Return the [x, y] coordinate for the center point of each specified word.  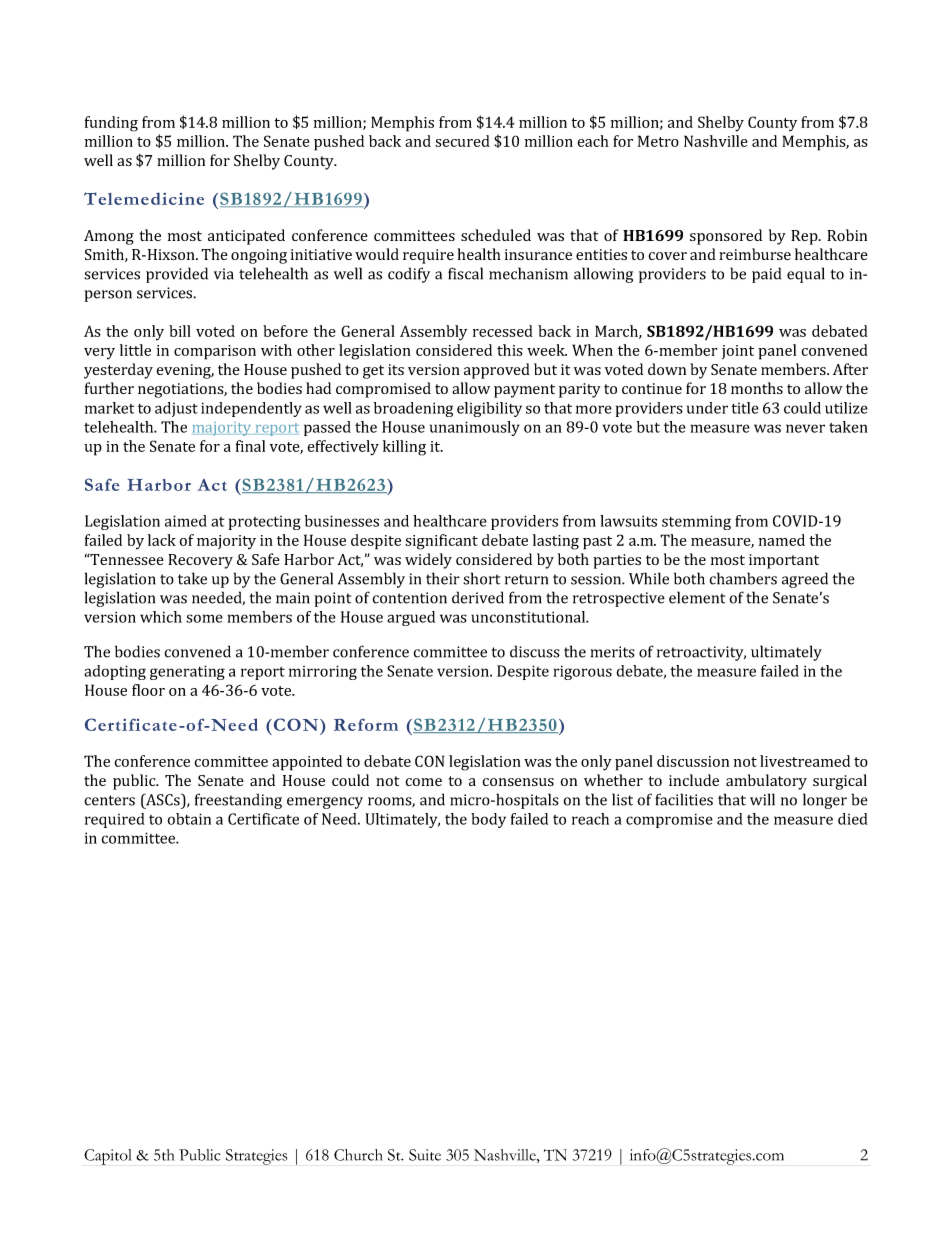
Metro [658, 141]
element [697, 597]
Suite [425, 1155]
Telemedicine [144, 198]
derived [478, 597]
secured [462, 141]
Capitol [108, 1157]
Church [358, 1155]
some [204, 618]
